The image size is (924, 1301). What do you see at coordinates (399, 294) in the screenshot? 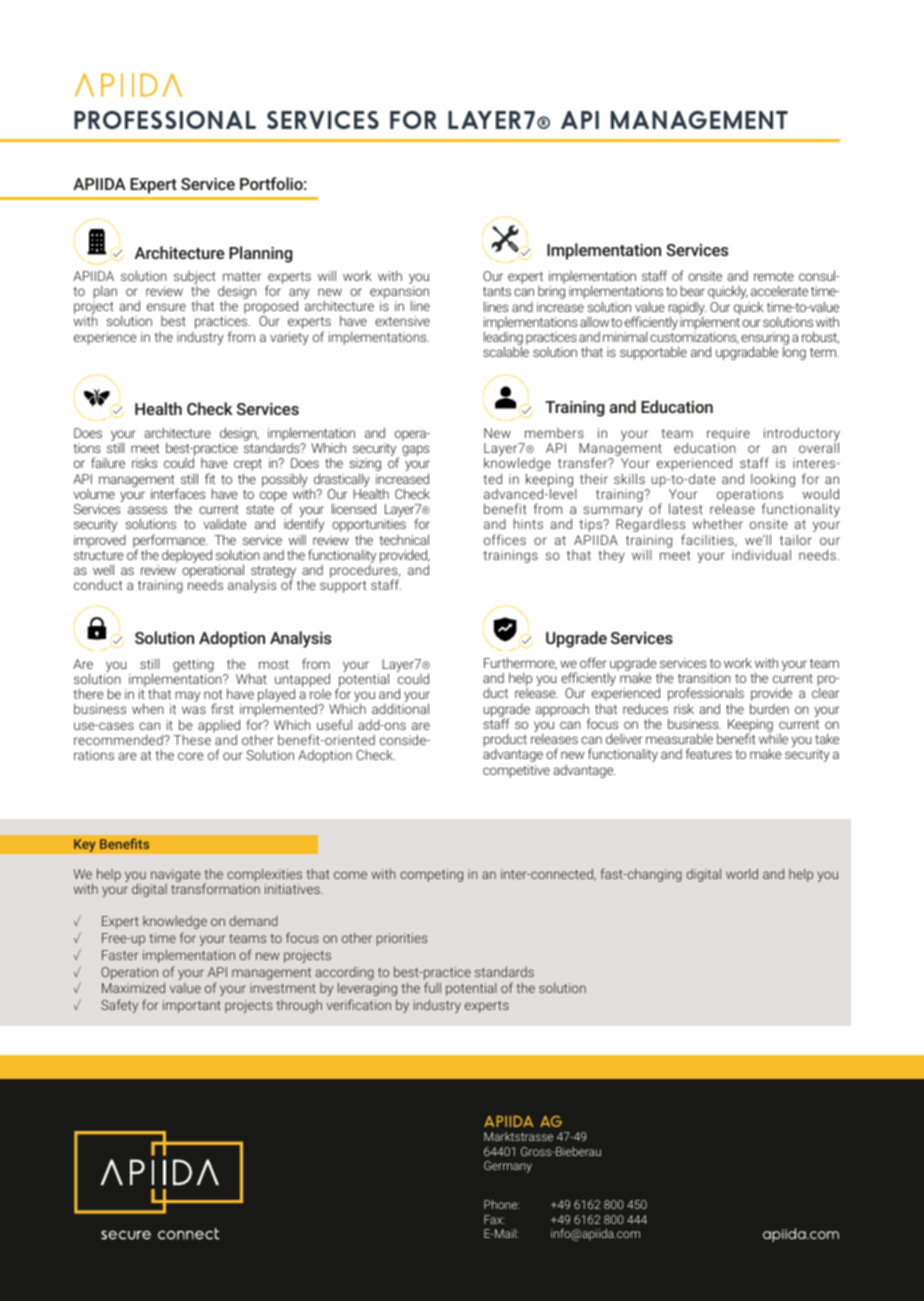
I see `expansion` at bounding box center [399, 294].
